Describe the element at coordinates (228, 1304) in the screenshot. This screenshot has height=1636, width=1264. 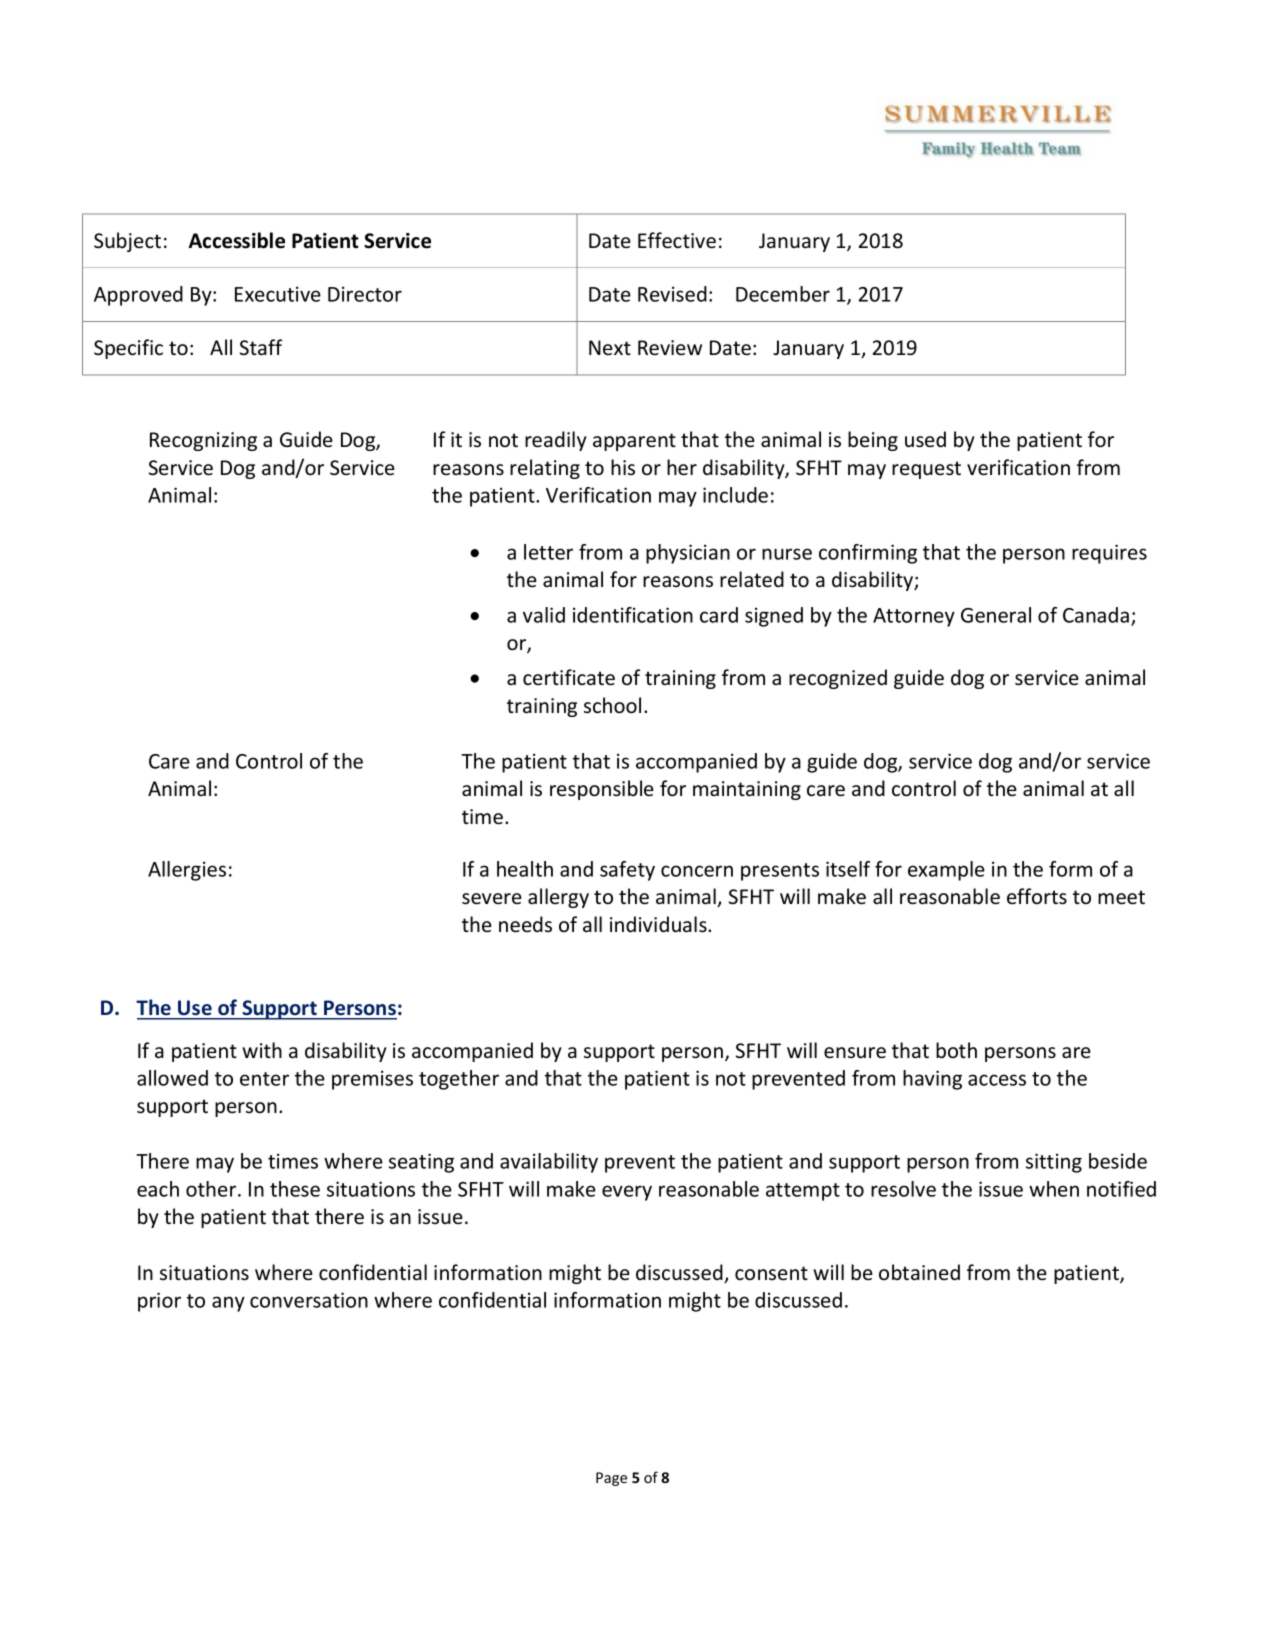
I see `any` at that location.
